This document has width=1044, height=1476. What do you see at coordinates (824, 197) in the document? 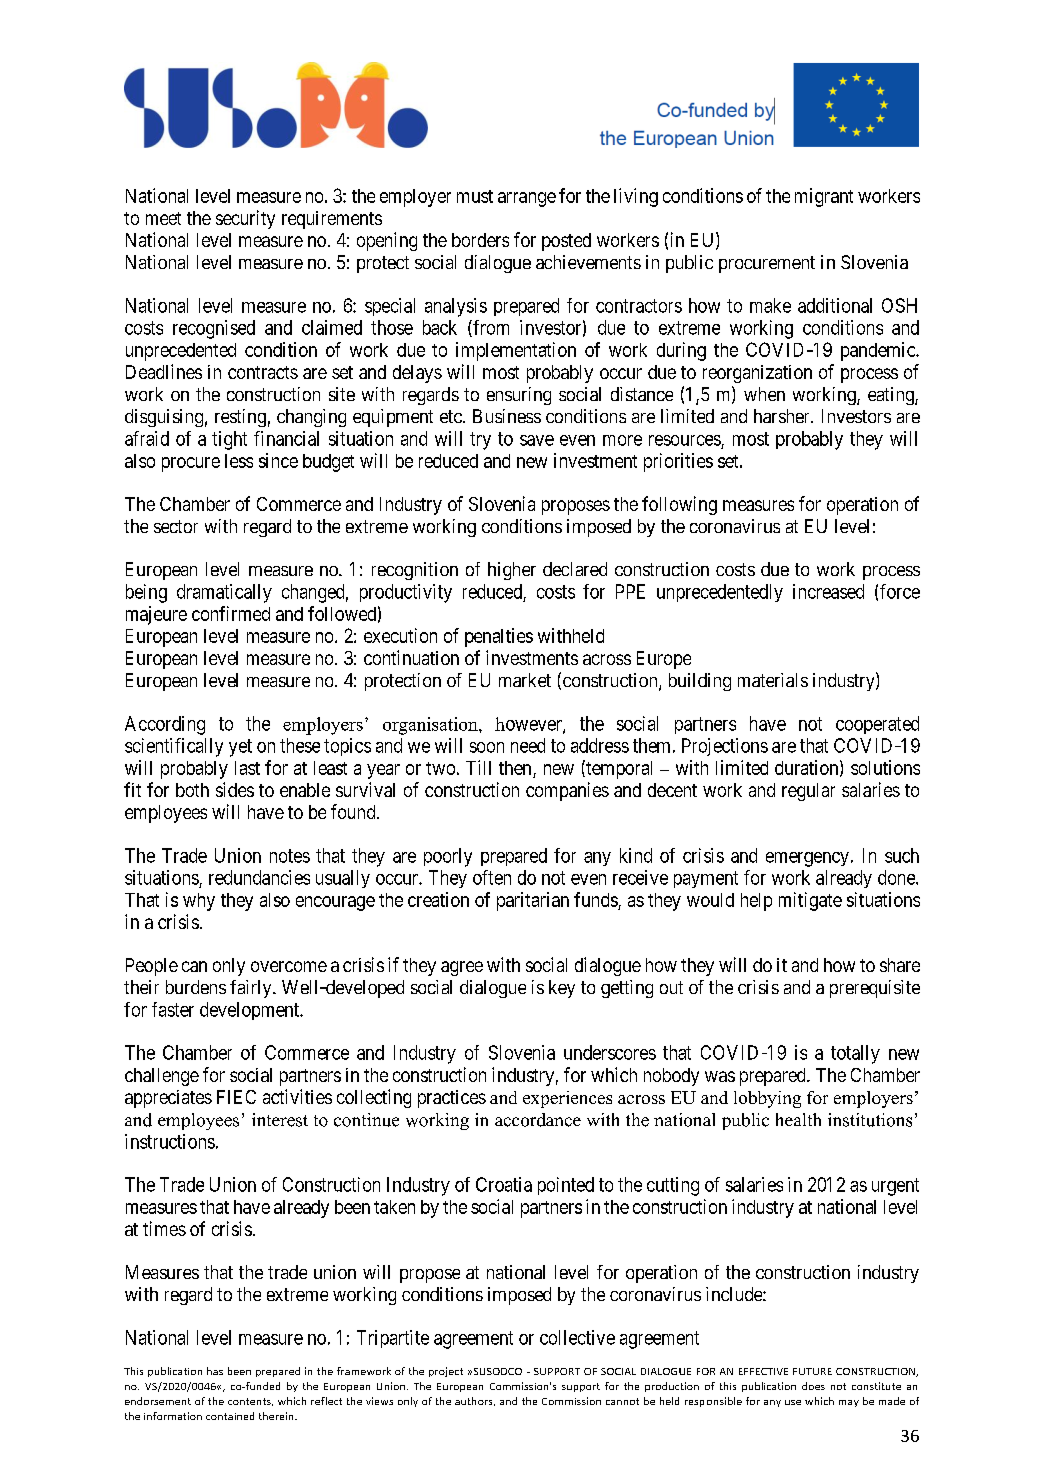
I see `migrant` at bounding box center [824, 197].
